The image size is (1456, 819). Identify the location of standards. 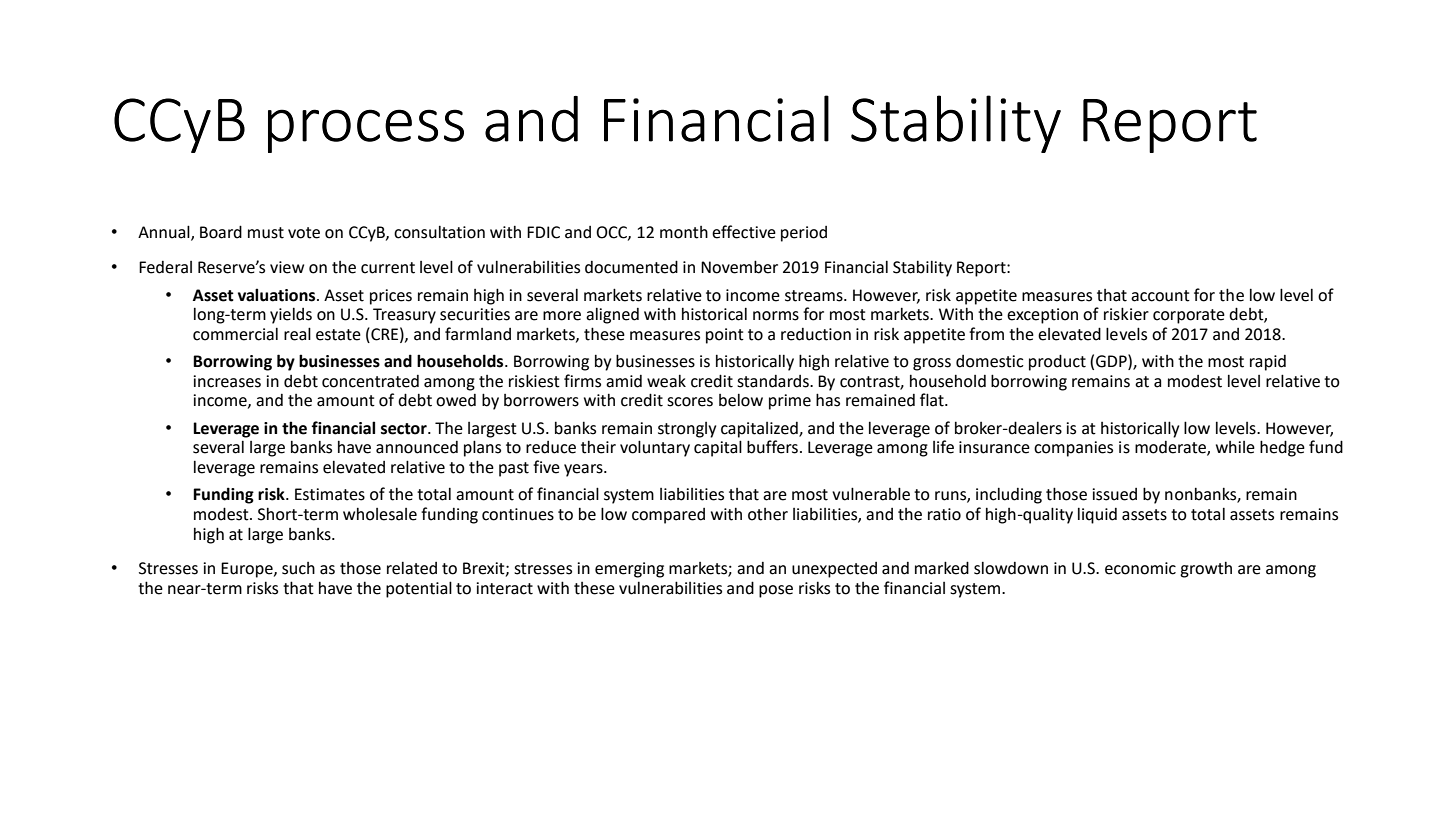
(774, 381).
